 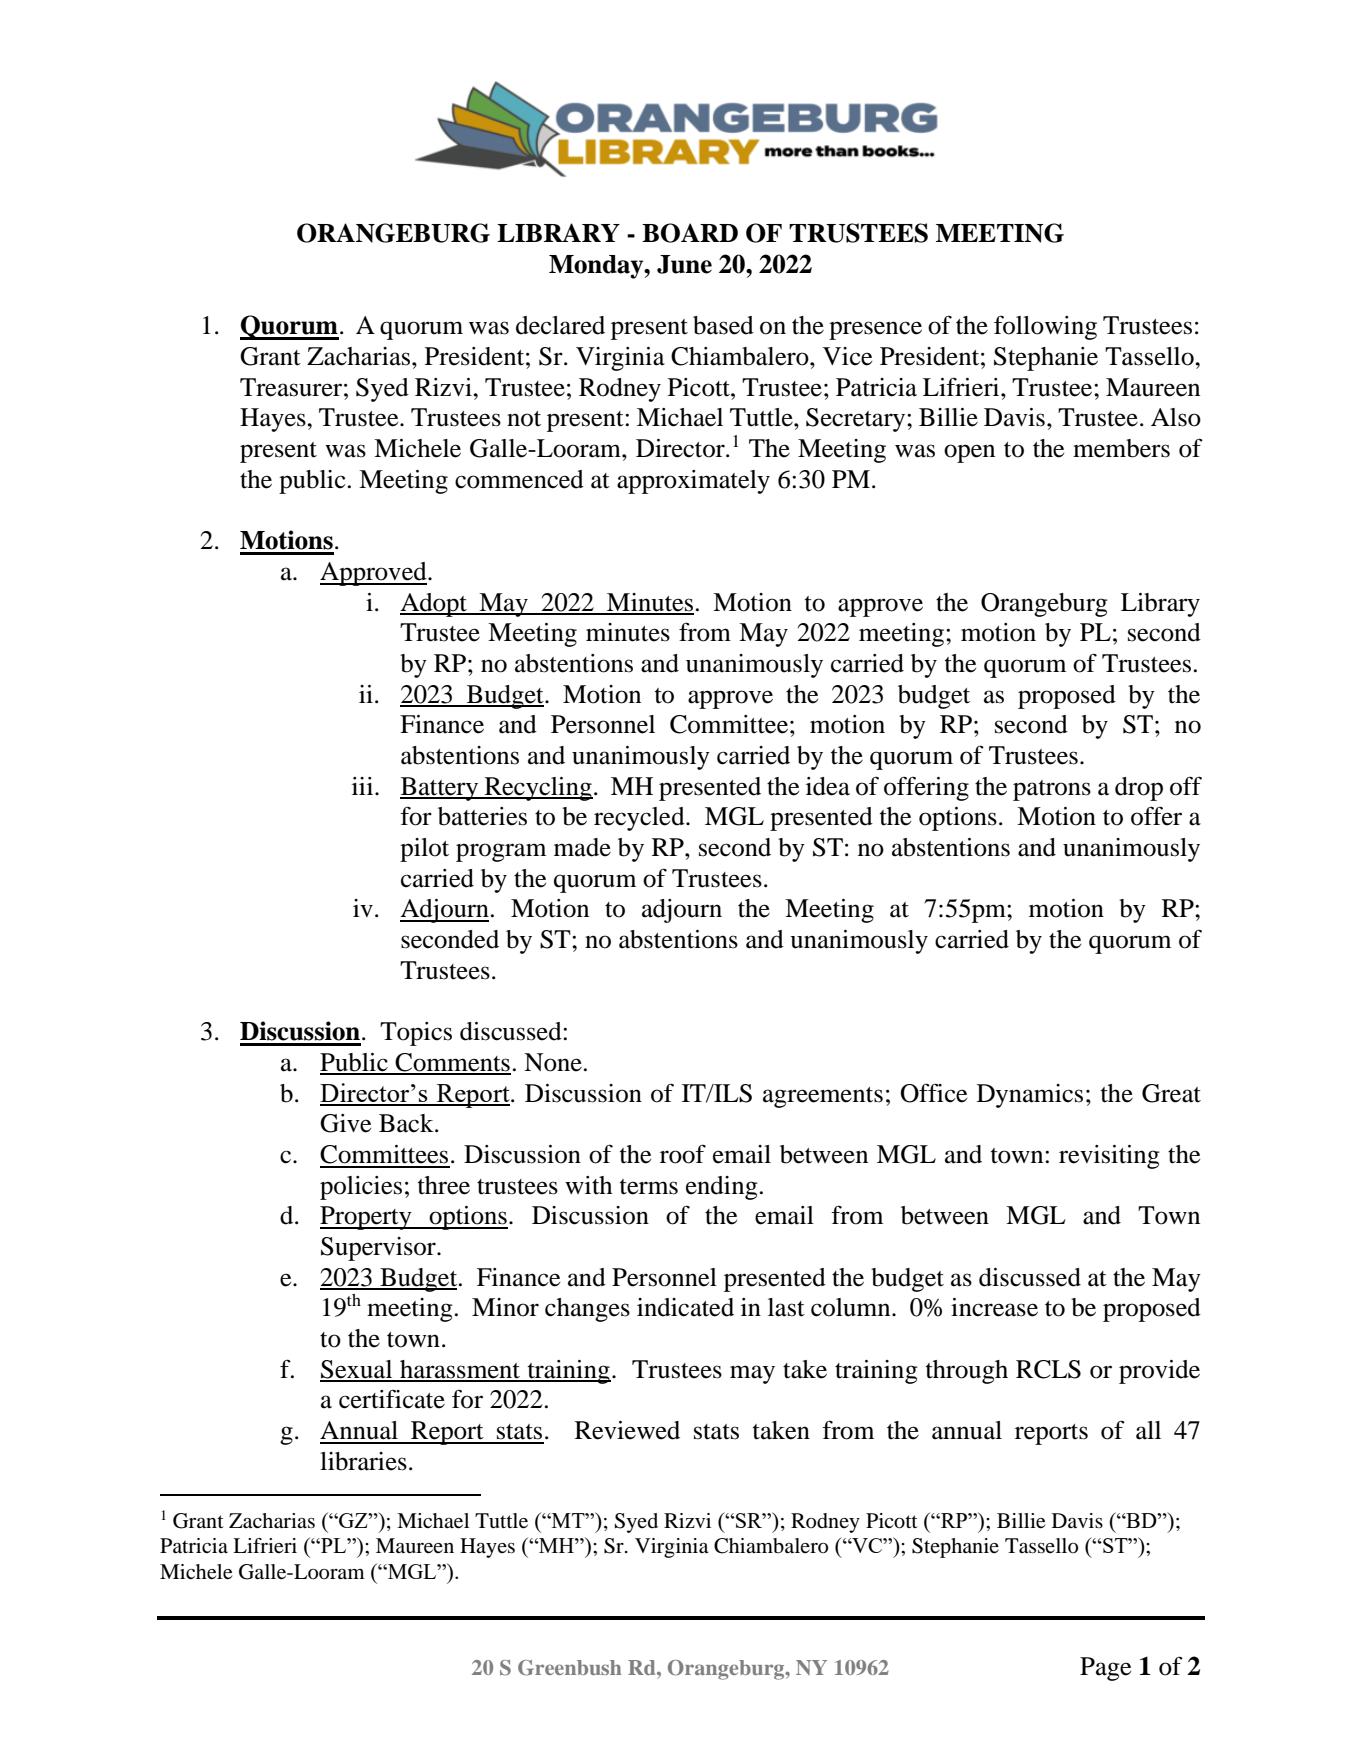 What do you see at coordinates (560, 325) in the screenshot?
I see `declared` at bounding box center [560, 325].
